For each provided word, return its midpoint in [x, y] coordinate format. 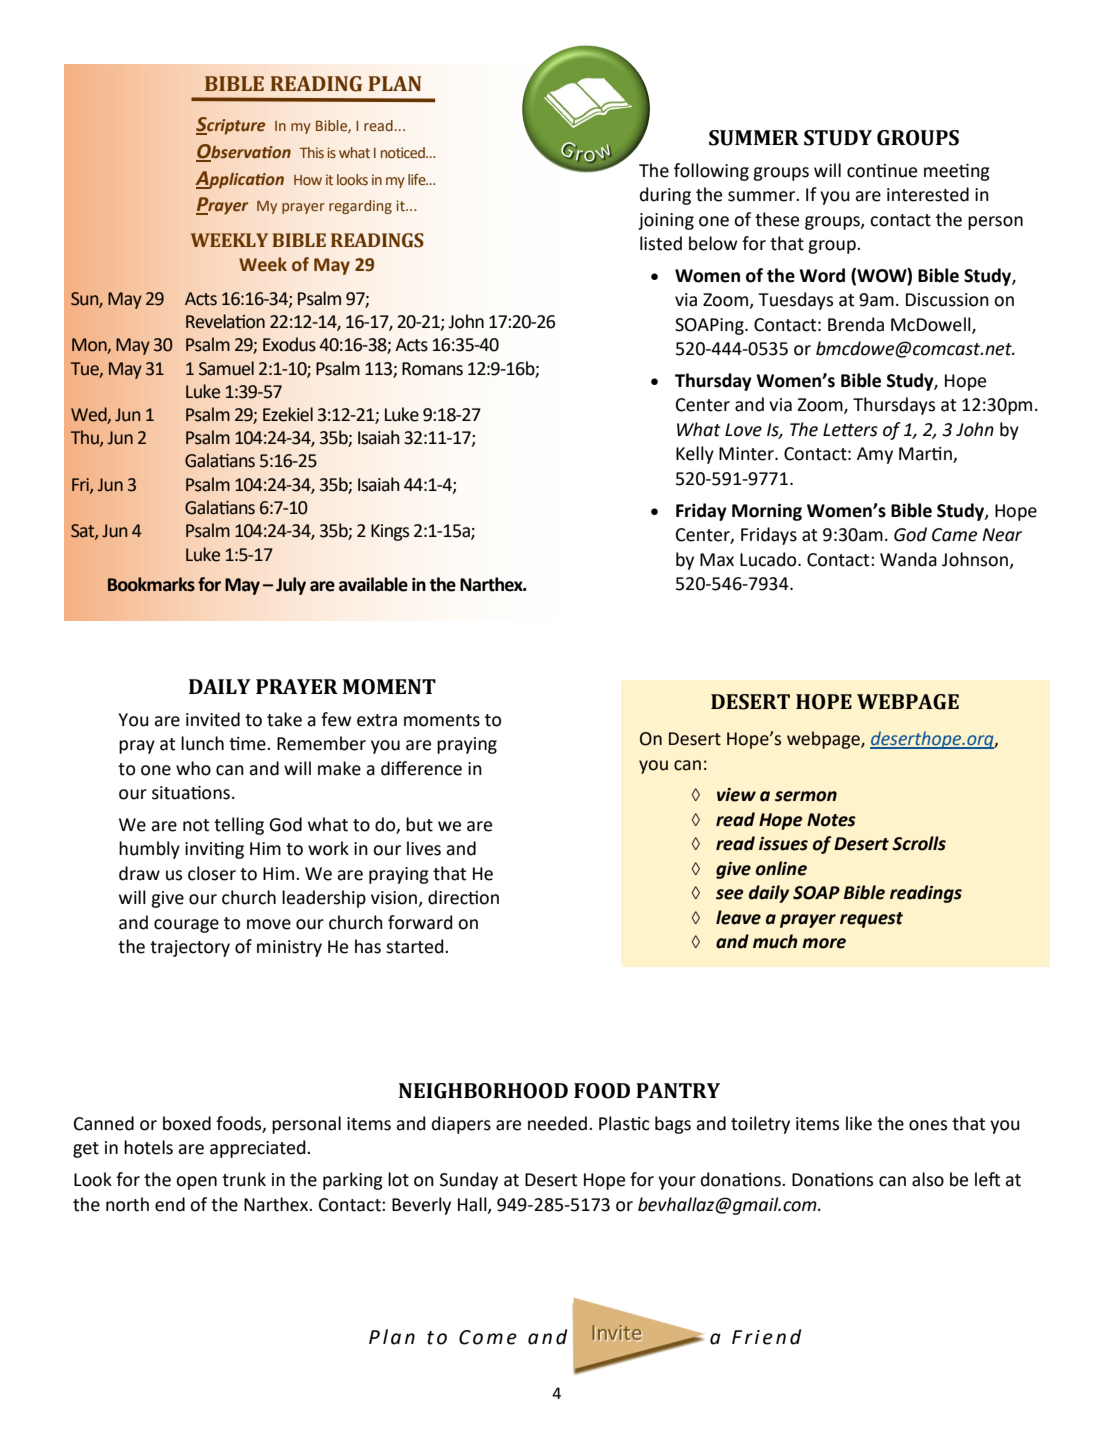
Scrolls [919, 843]
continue [882, 171]
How [308, 180]
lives [424, 848]
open [196, 1183]
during [665, 196]
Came [954, 535]
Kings [390, 532]
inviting [214, 850]
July [291, 586]
